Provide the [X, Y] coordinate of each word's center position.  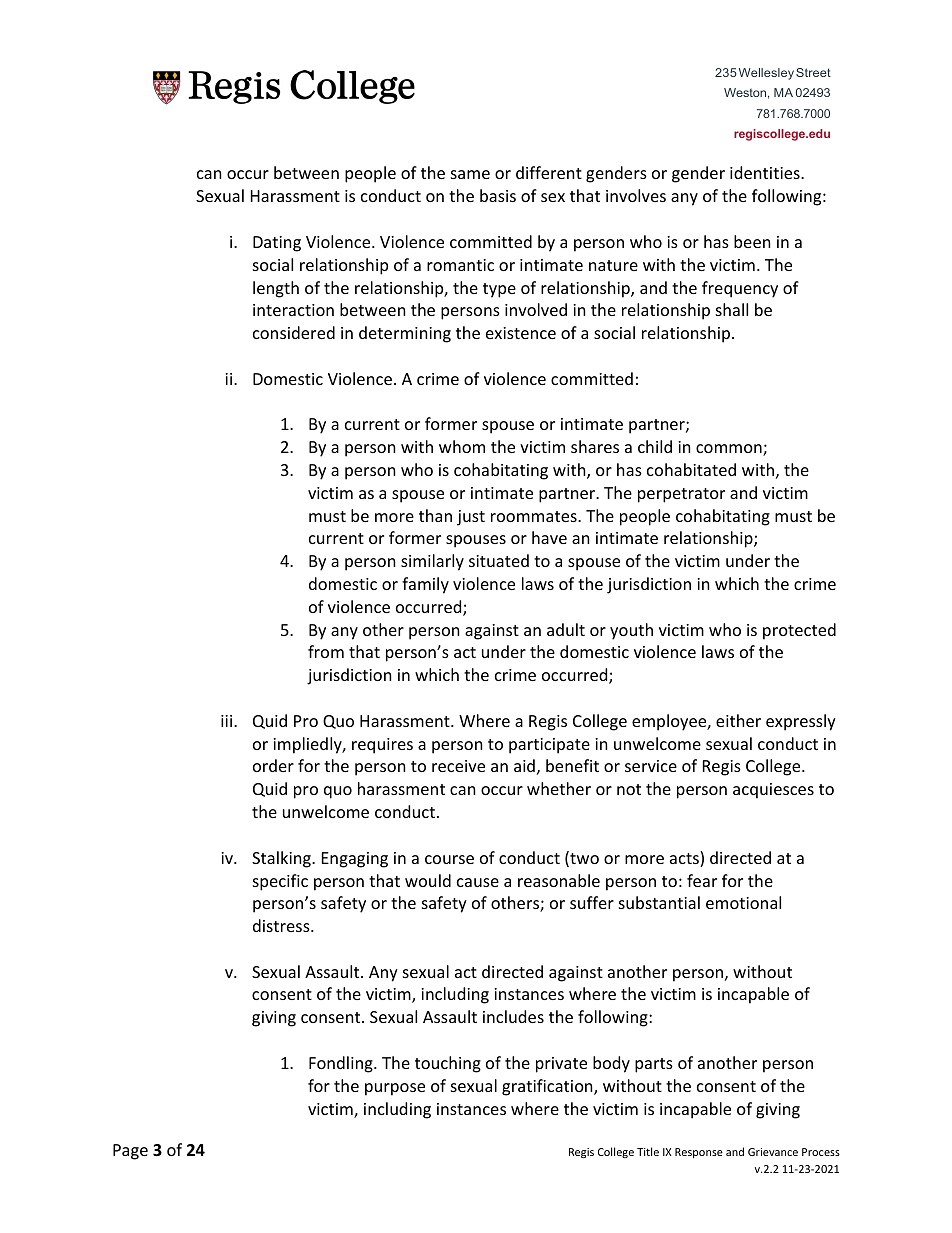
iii [228, 721]
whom [462, 446]
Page [130, 1152]
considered [294, 332]
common [730, 450]
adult [566, 629]
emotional [743, 902]
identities [766, 172]
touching [448, 1064]
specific [280, 882]
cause [478, 882]
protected [799, 631]
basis [498, 195]
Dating [277, 244]
